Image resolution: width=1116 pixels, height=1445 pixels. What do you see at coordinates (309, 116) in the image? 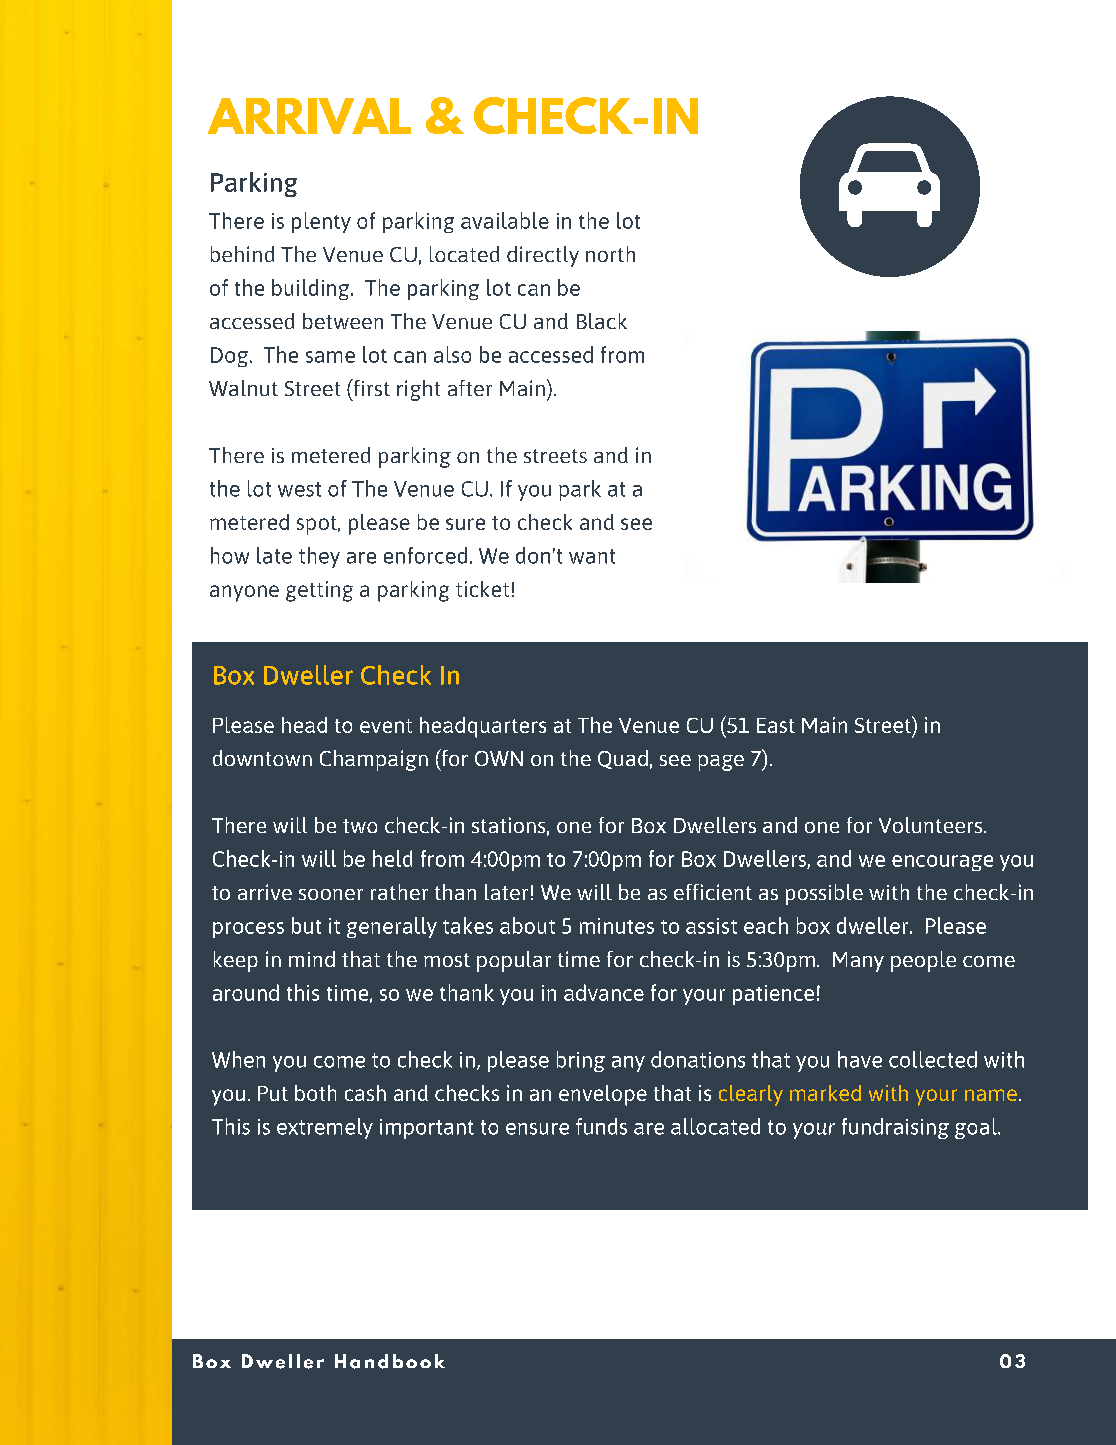
I see `ARRIVAL` at bounding box center [309, 116].
